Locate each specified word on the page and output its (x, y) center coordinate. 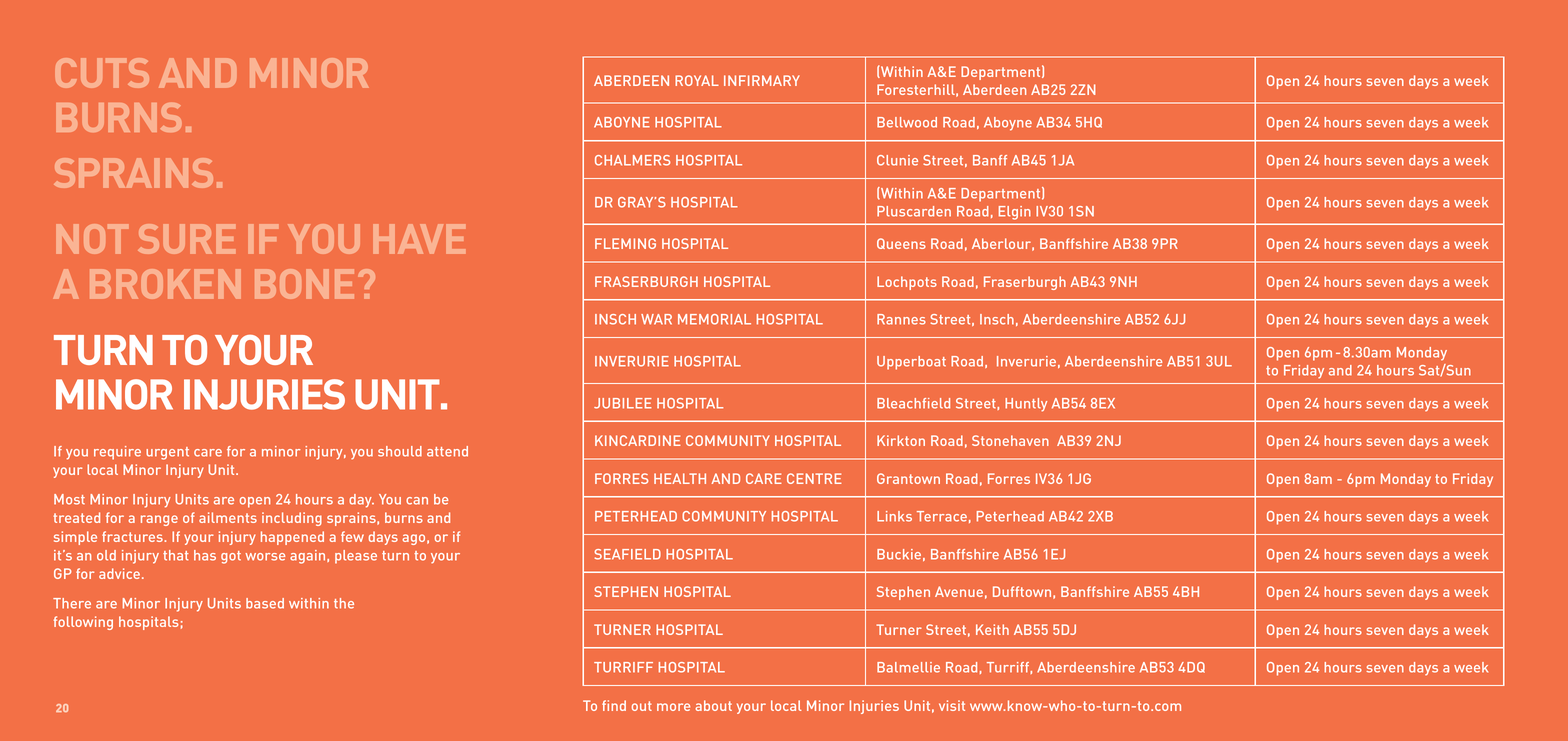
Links (894, 516)
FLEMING (625, 243)
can (417, 501)
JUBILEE (623, 403)
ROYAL (697, 80)
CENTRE (814, 478)
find (614, 705)
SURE (186, 239)
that (176, 555)
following (83, 623)
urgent (167, 453)
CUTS (102, 73)
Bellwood (907, 122)
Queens (901, 243)
